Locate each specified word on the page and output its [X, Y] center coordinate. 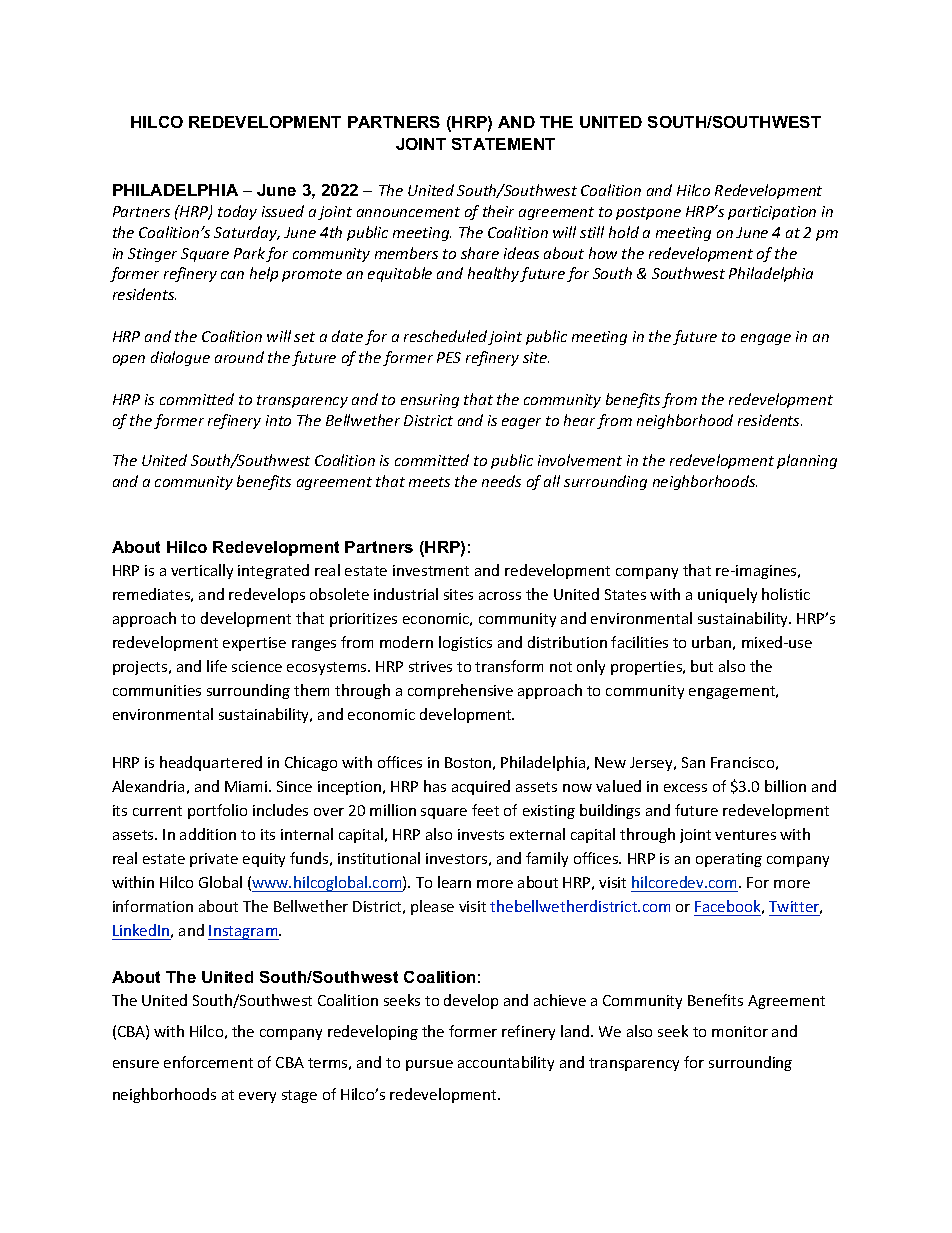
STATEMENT [503, 144]
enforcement [208, 1062]
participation [772, 213]
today [237, 212]
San [693, 762]
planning [807, 461]
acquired [481, 787]
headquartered [211, 763]
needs [501, 481]
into [278, 420]
